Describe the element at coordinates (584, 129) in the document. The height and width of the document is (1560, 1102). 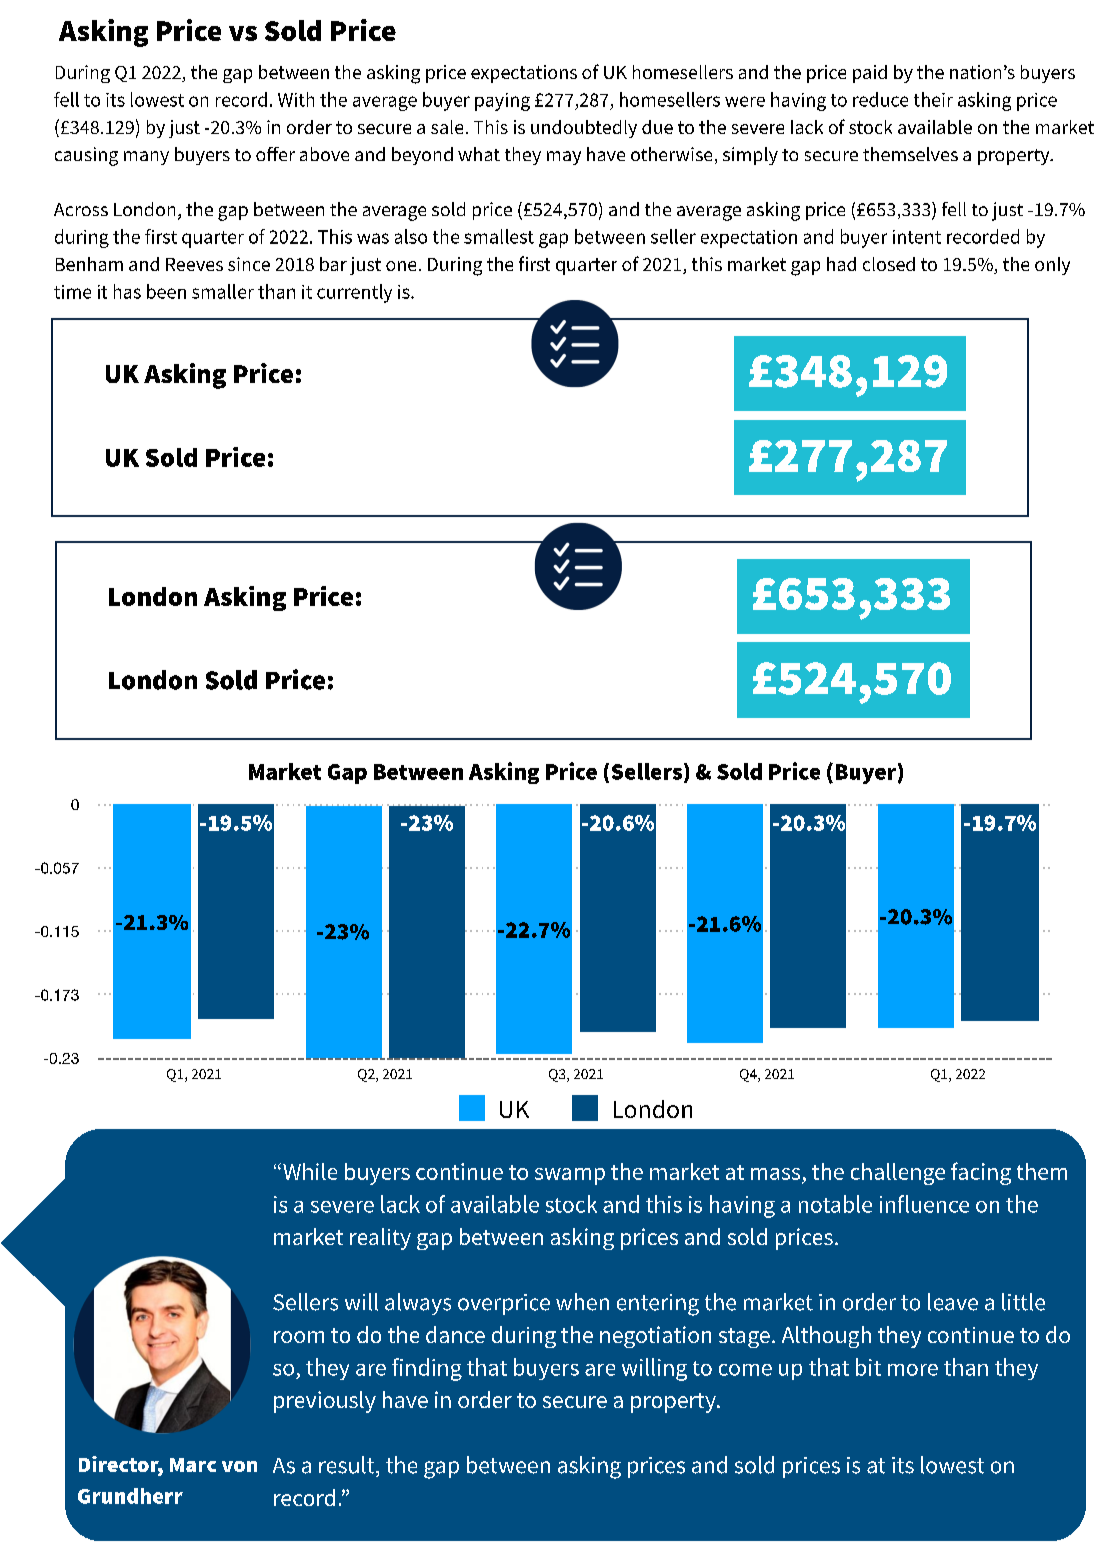
I see `undoubtedly` at that location.
